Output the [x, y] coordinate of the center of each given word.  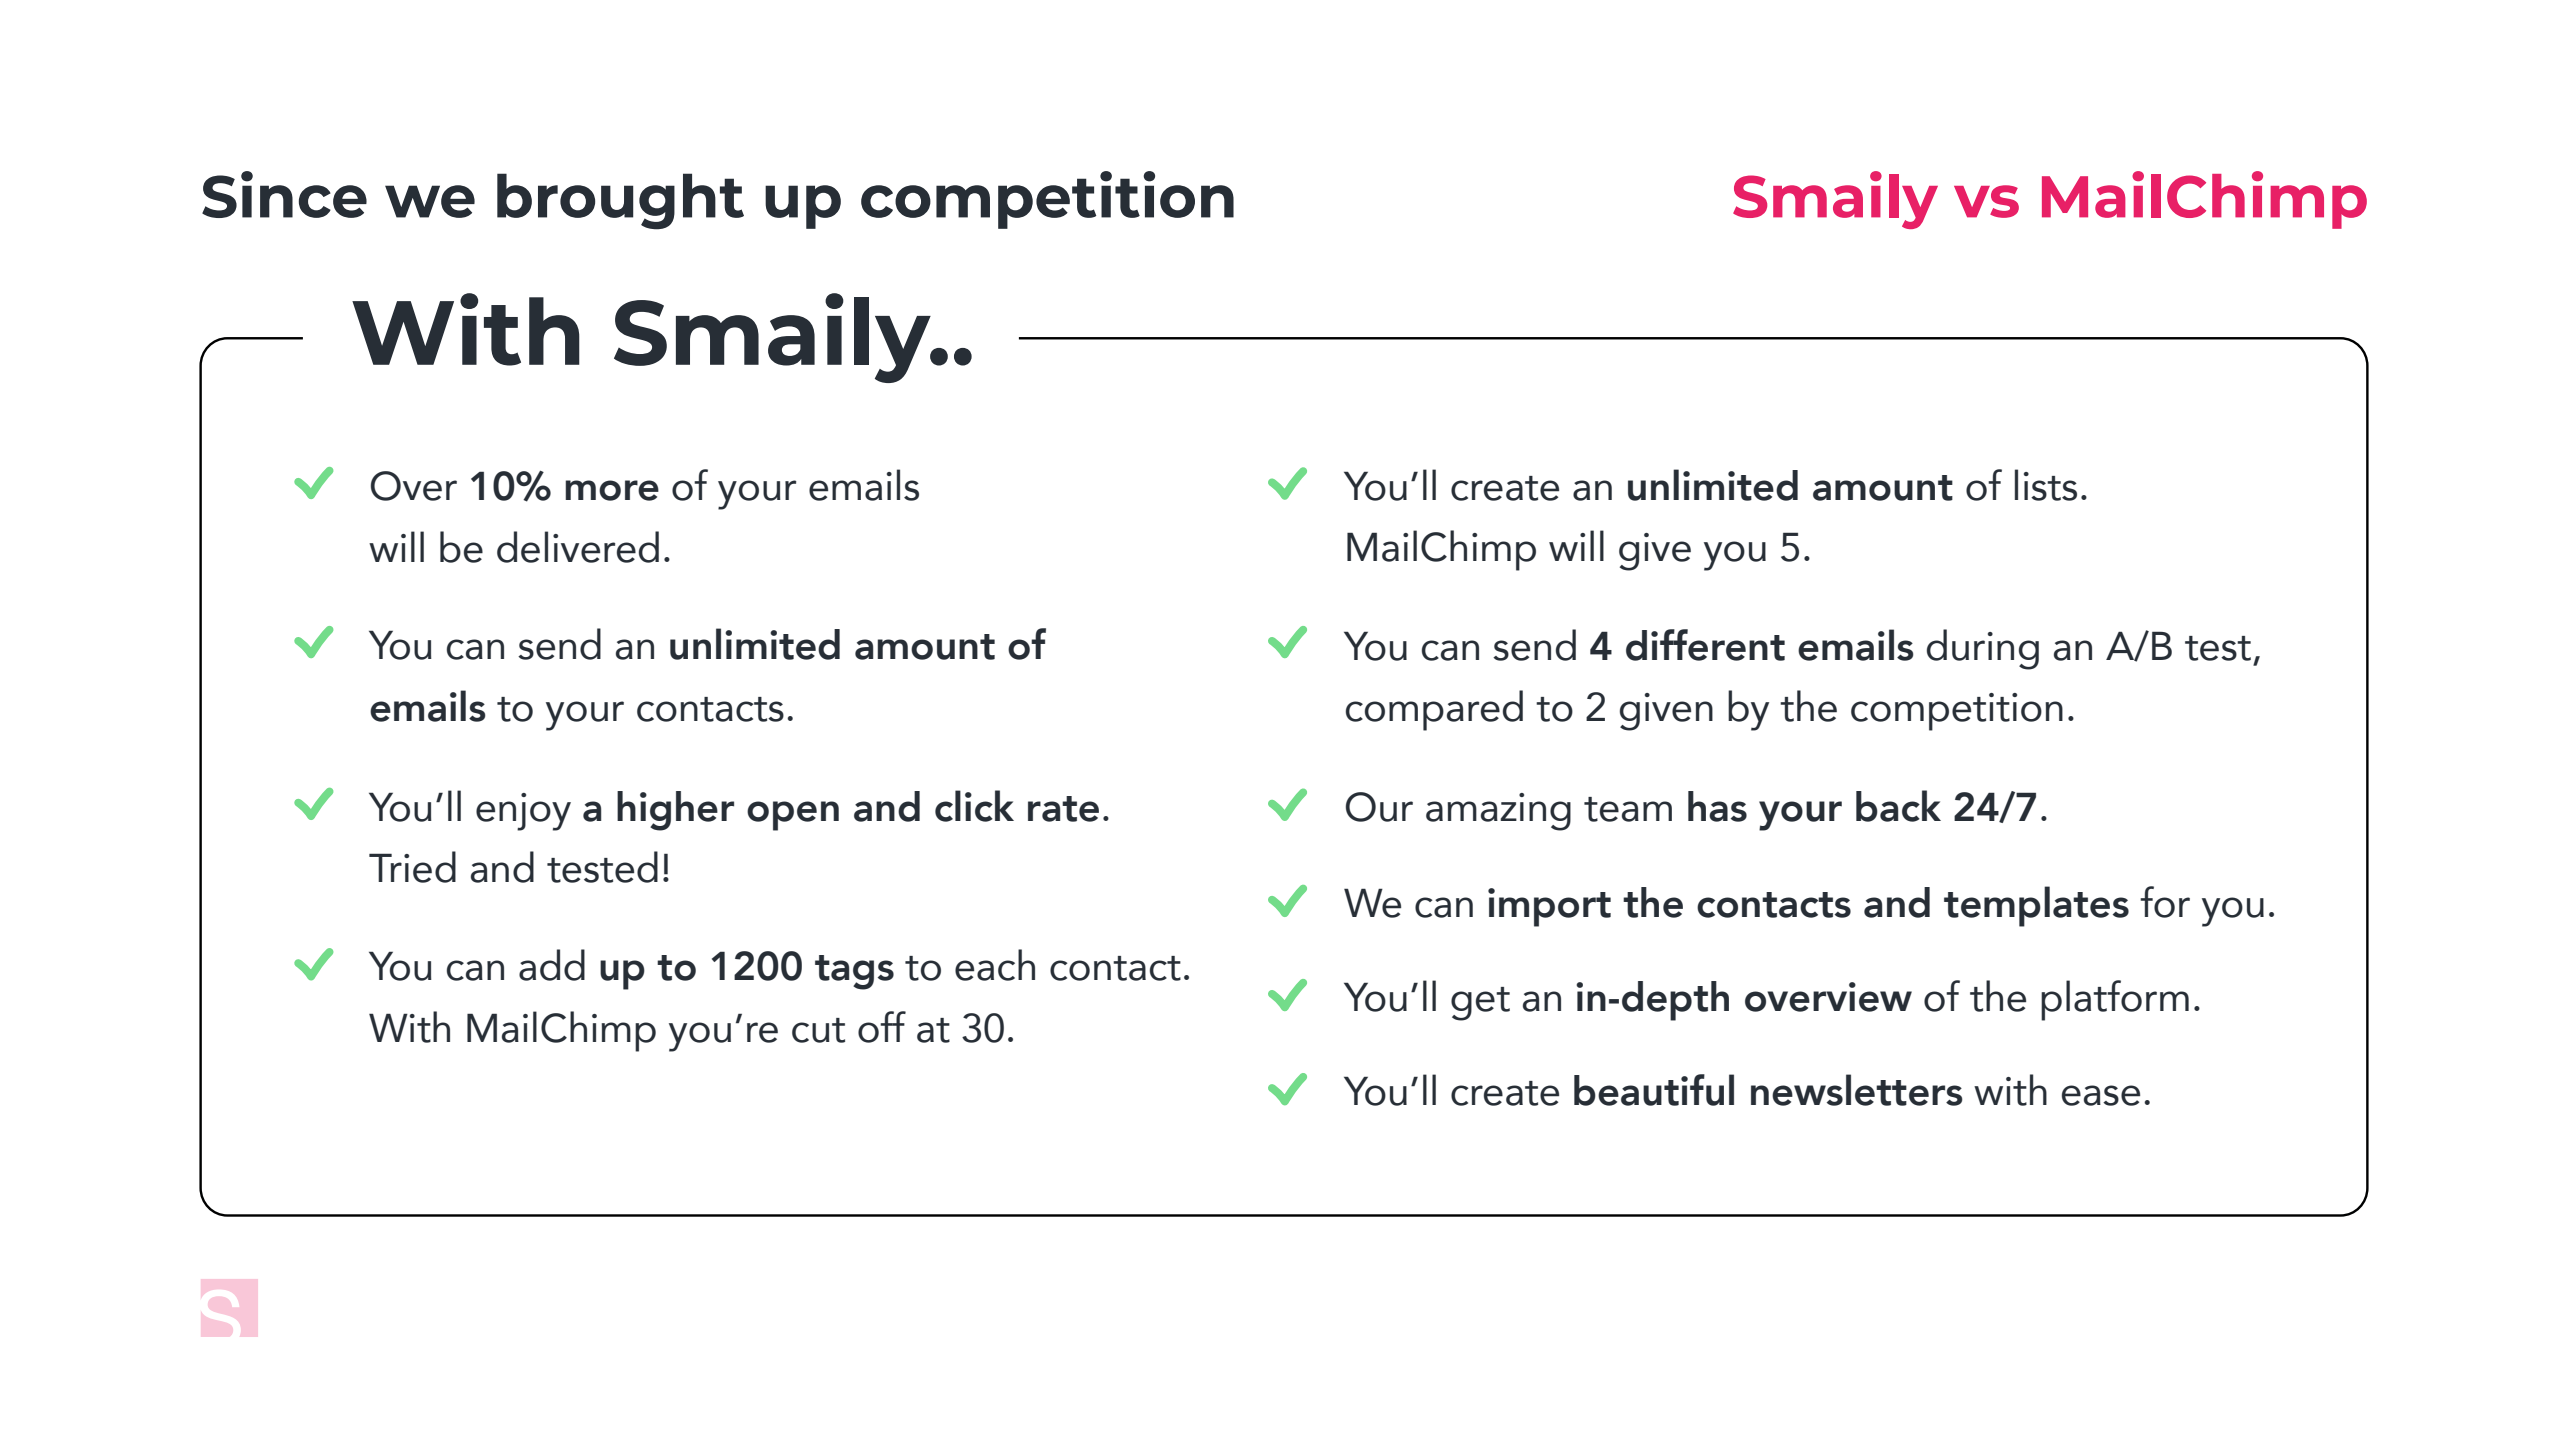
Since [284, 194]
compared [1434, 710]
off [882, 1027]
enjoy [523, 812]
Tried [412, 867]
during [1983, 649]
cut [818, 1030]
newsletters [1857, 1090]
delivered [578, 547]
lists [2046, 485]
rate [1063, 809]
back [1898, 806]
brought [620, 201]
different [1705, 645]
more [612, 490]
